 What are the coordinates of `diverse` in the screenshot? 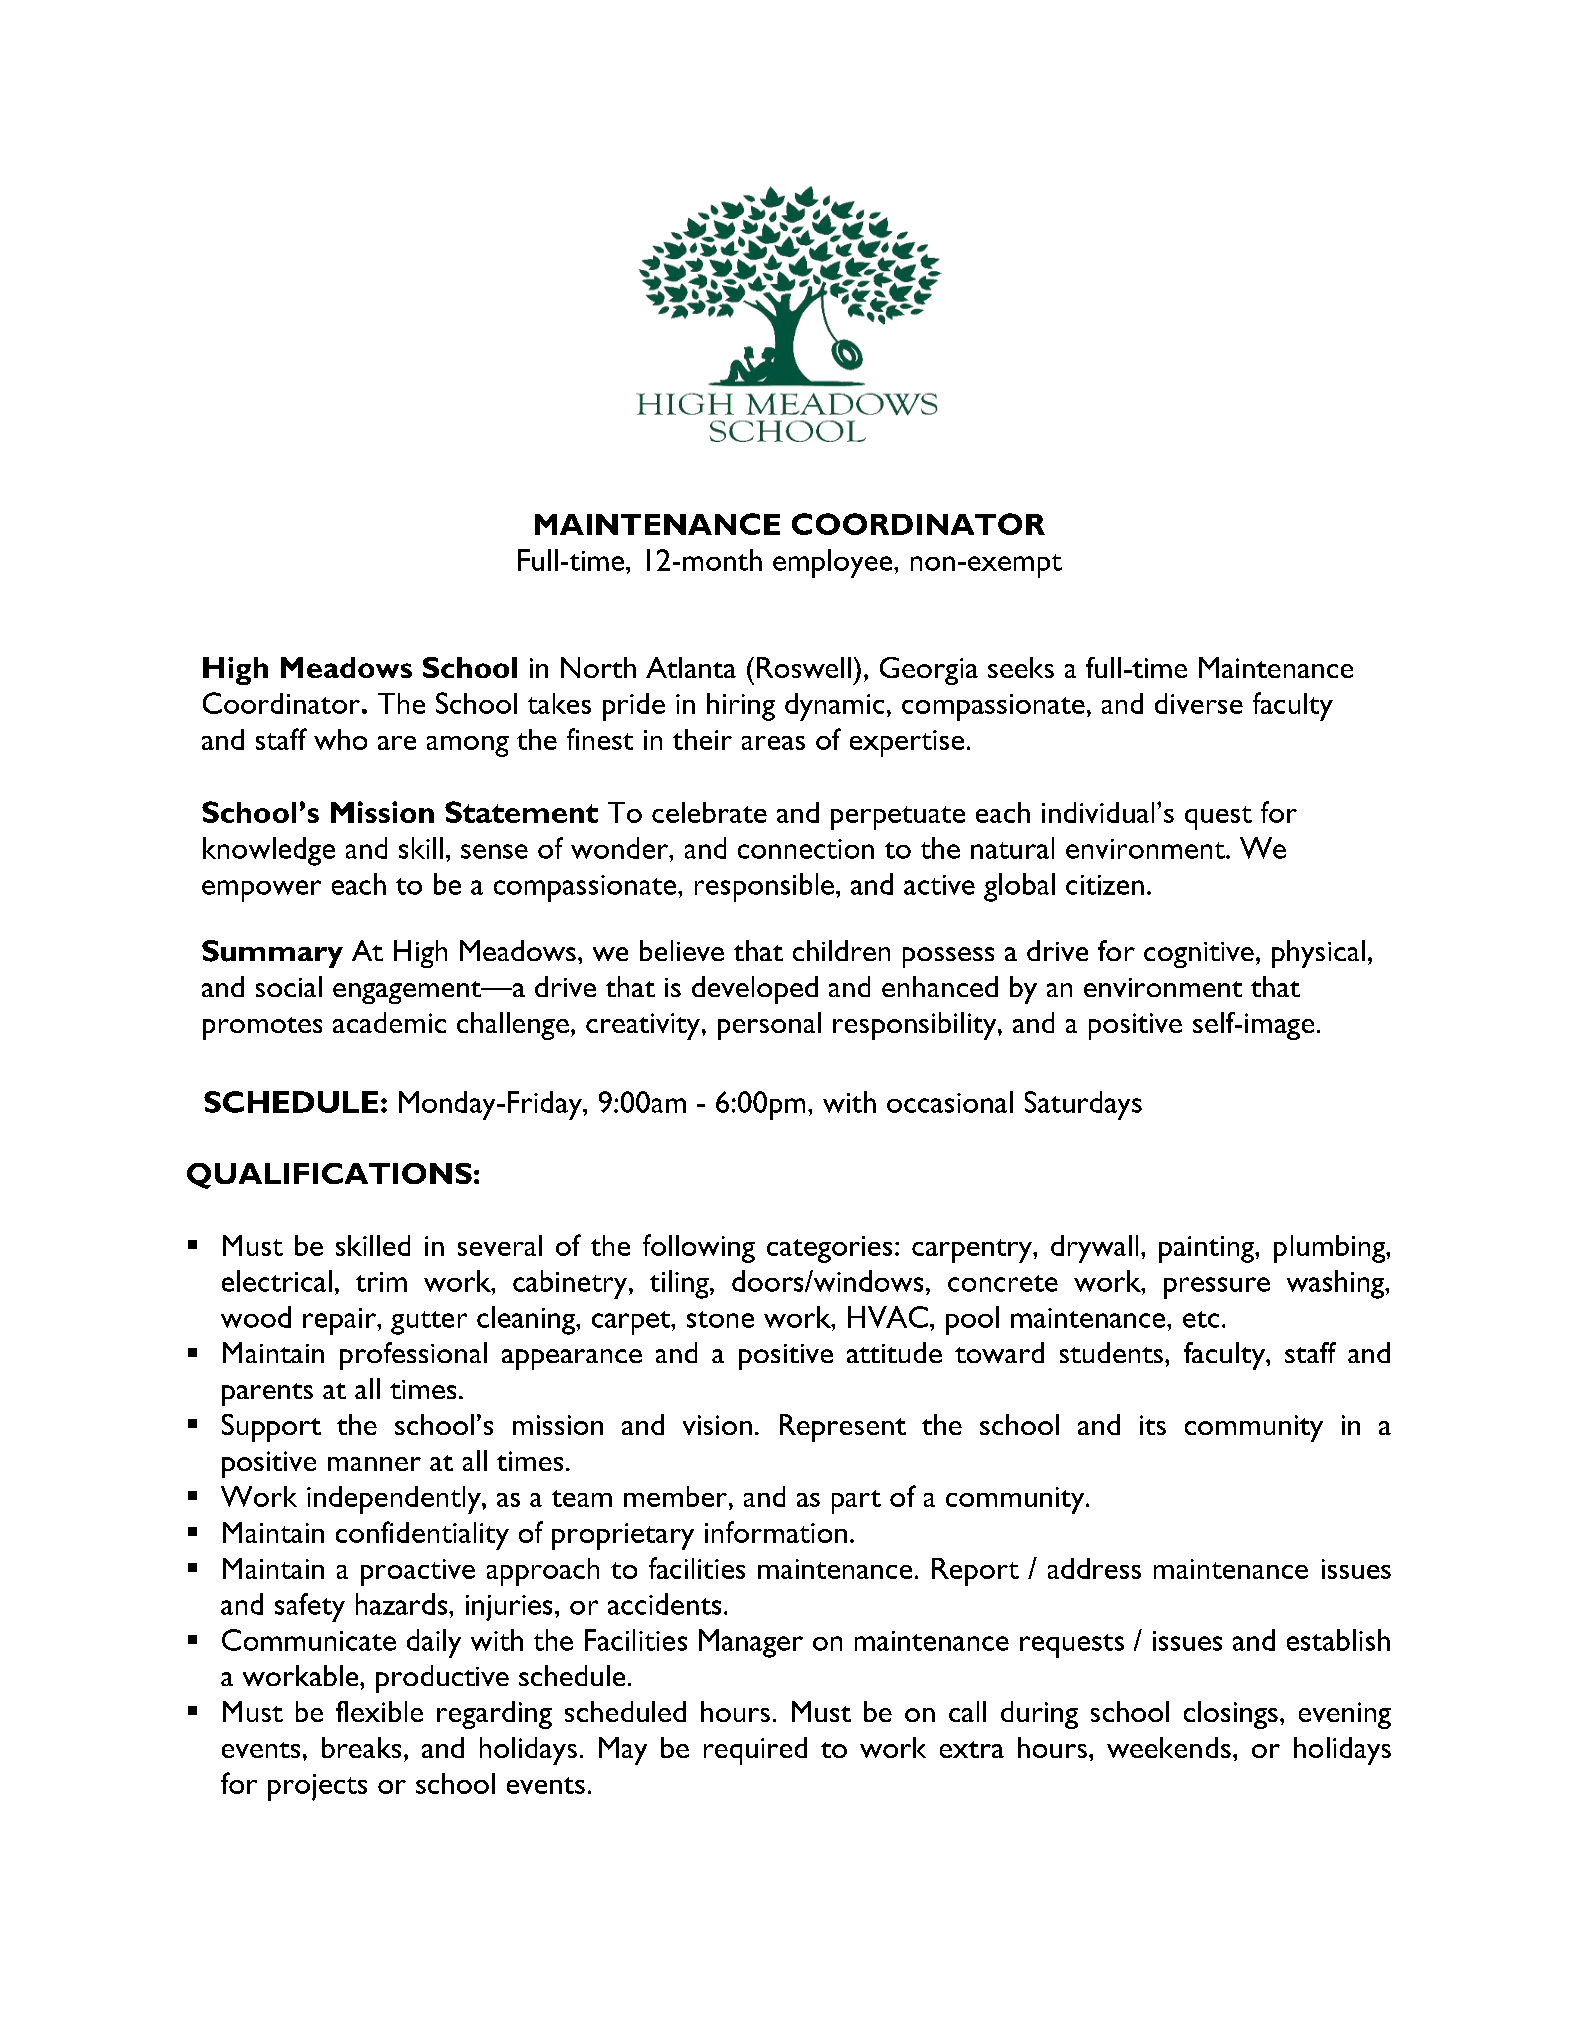 It's located at (1199, 703).
